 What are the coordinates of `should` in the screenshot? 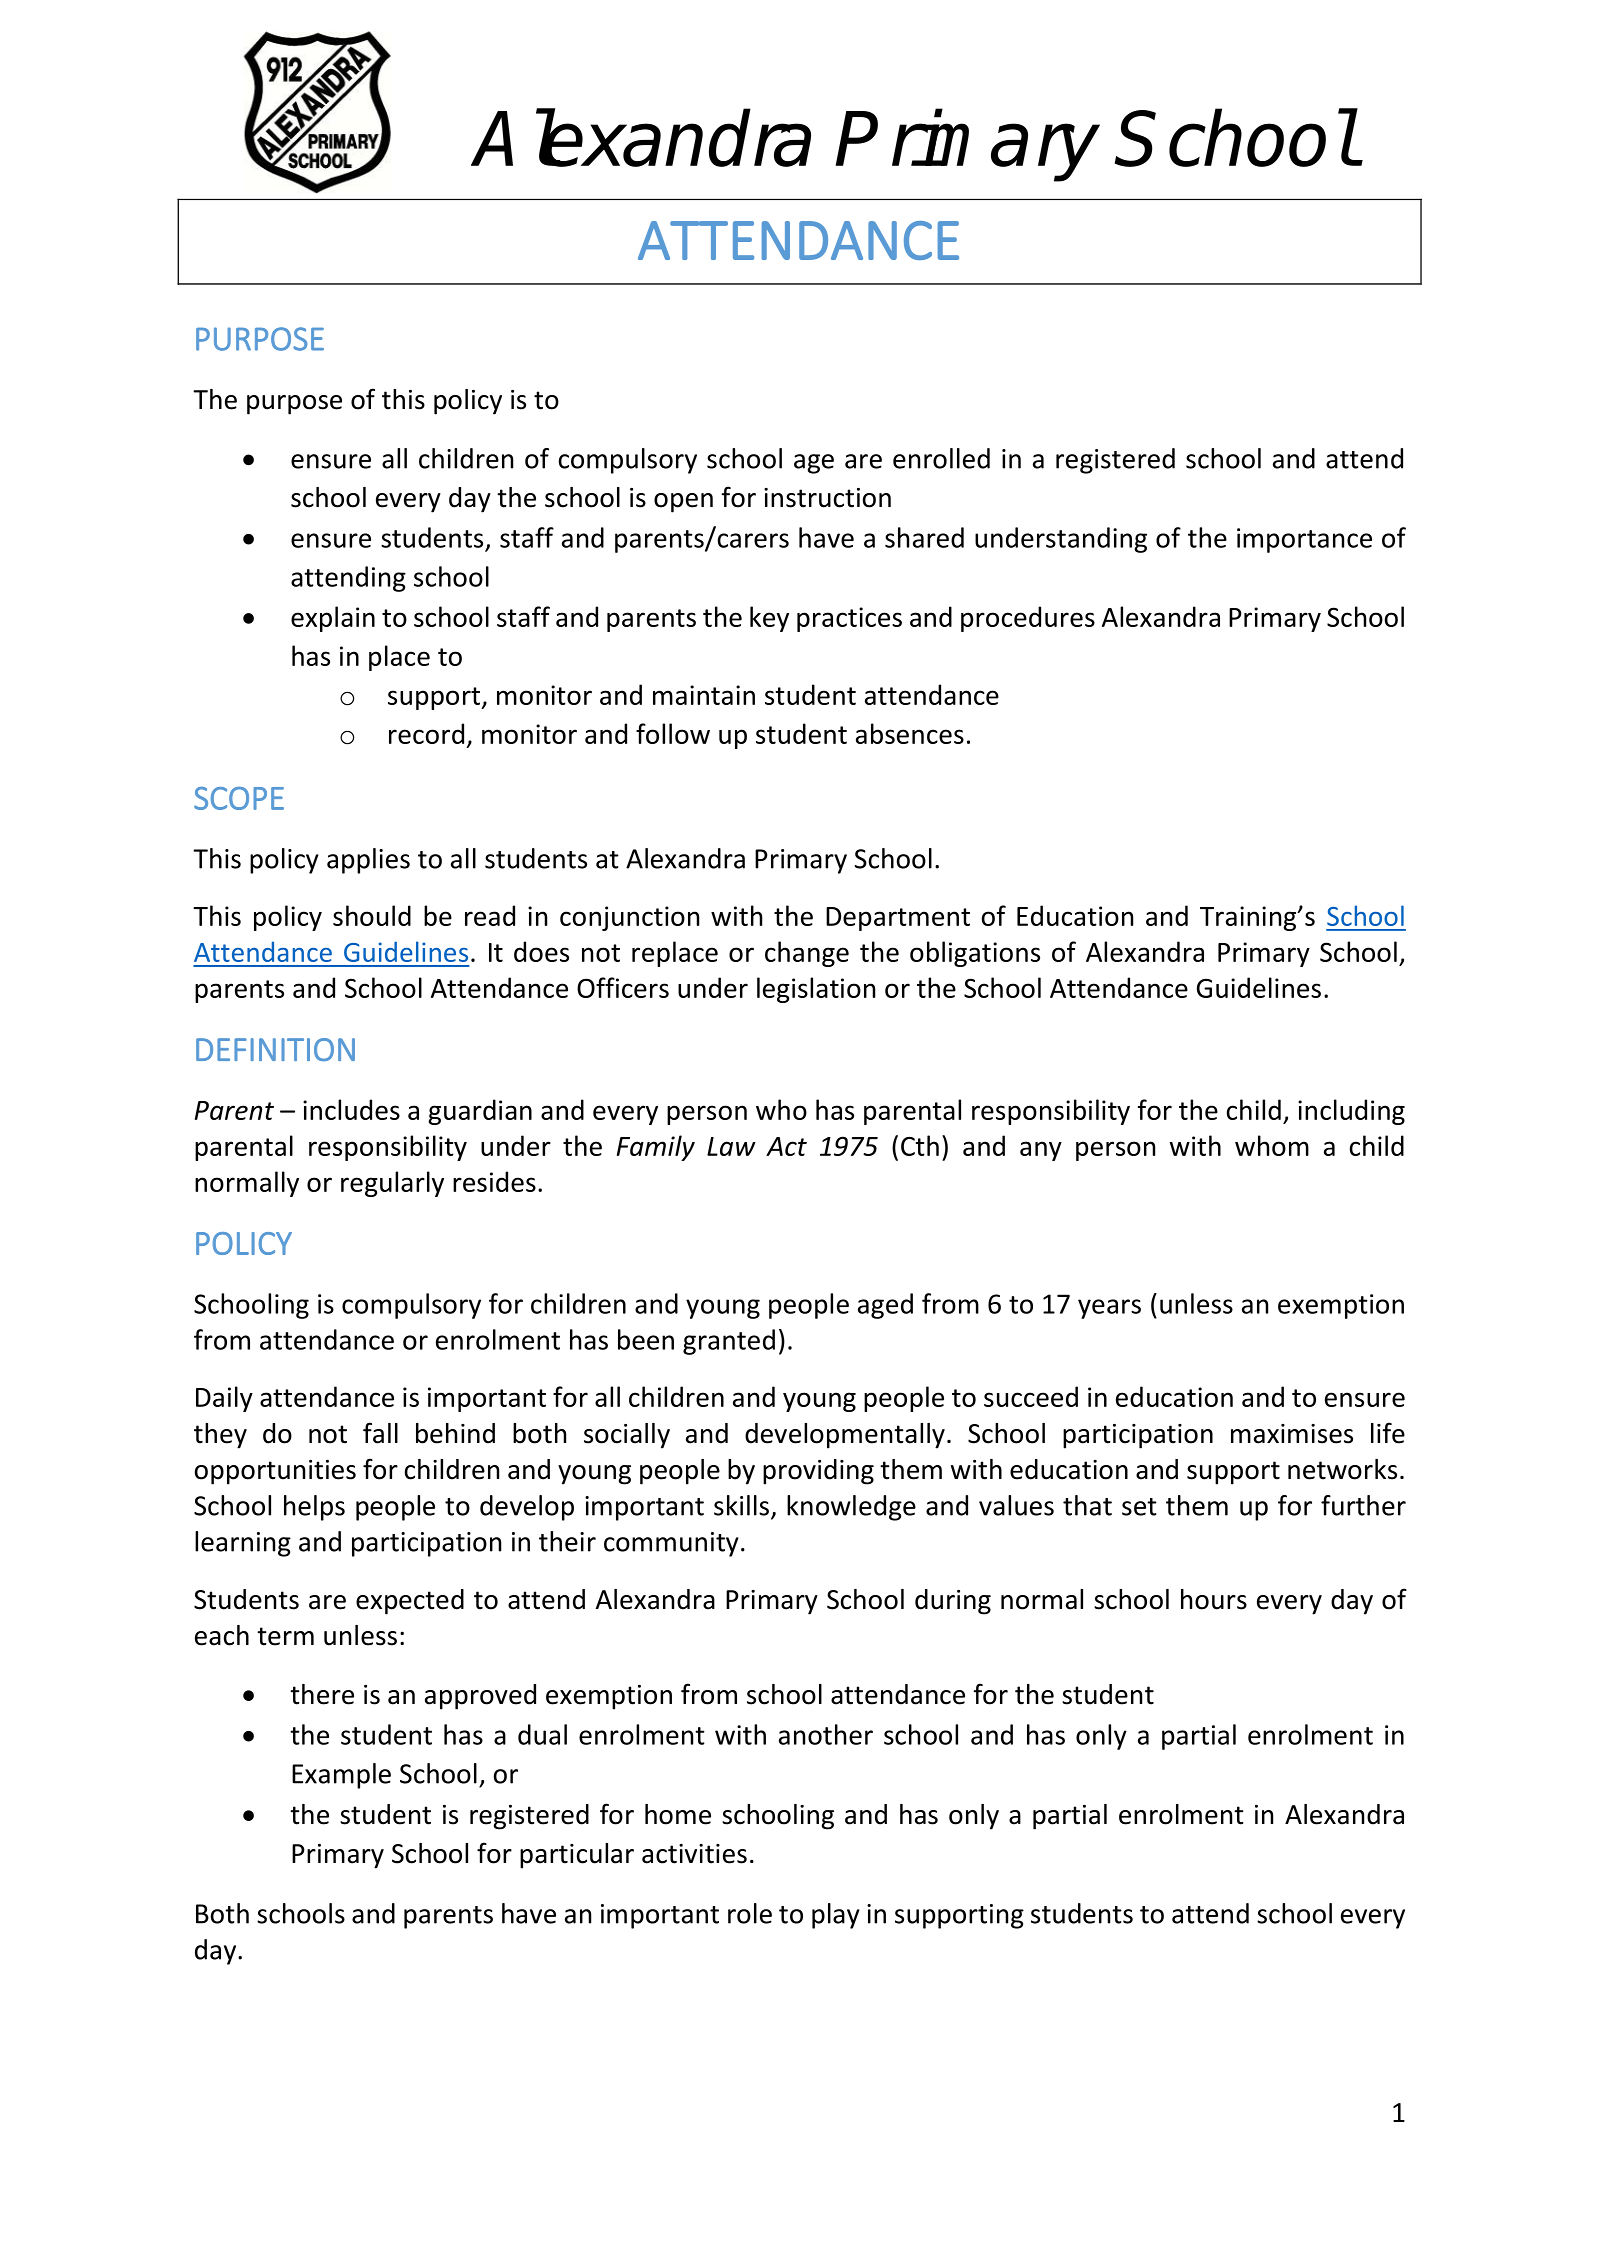 It's located at (372, 915).
